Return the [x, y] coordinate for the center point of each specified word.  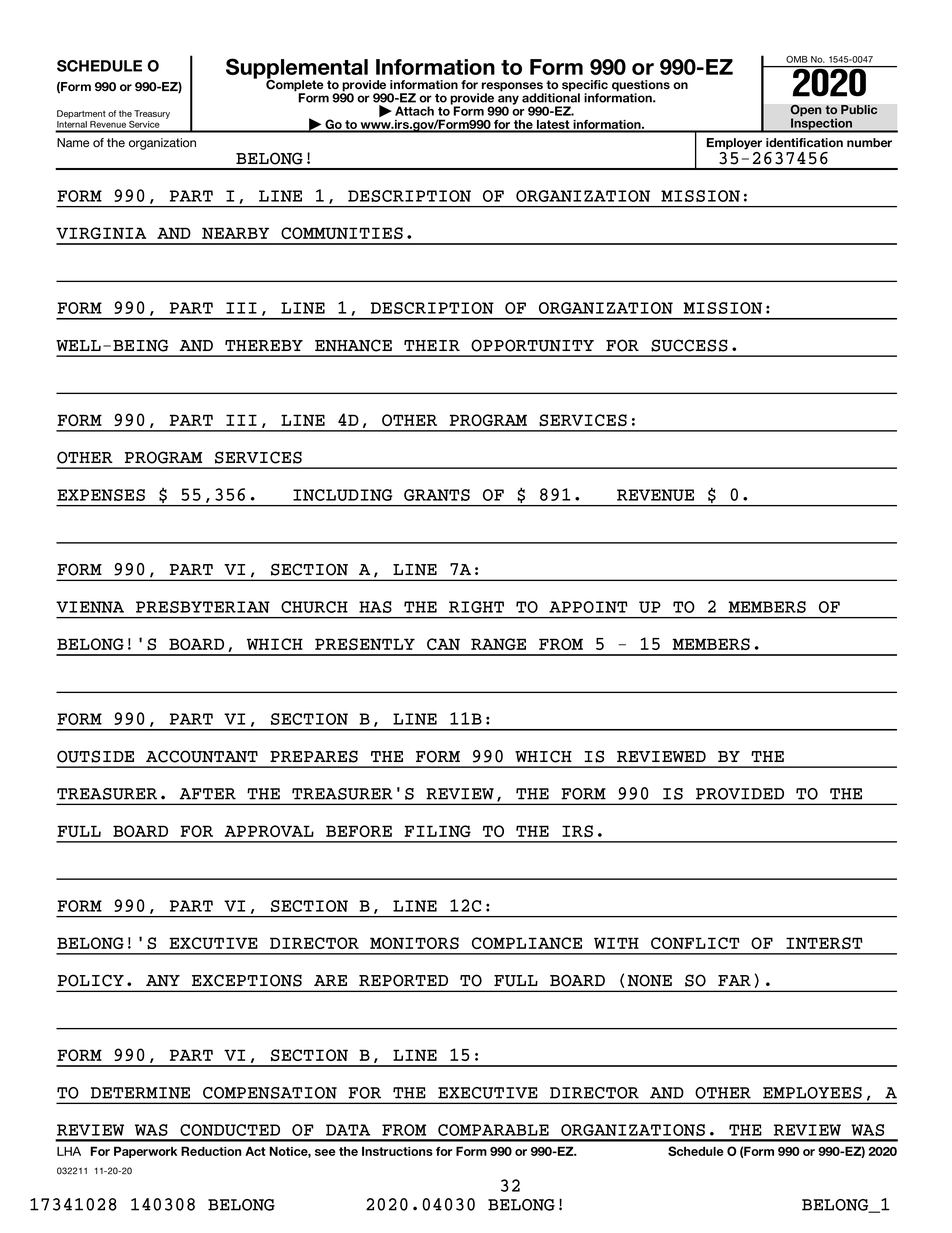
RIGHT [476, 607]
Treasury [152, 114]
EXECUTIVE [488, 1093]
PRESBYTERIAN [203, 607]
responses [513, 88]
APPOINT [588, 607]
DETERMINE [140, 1093]
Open [806, 111]
